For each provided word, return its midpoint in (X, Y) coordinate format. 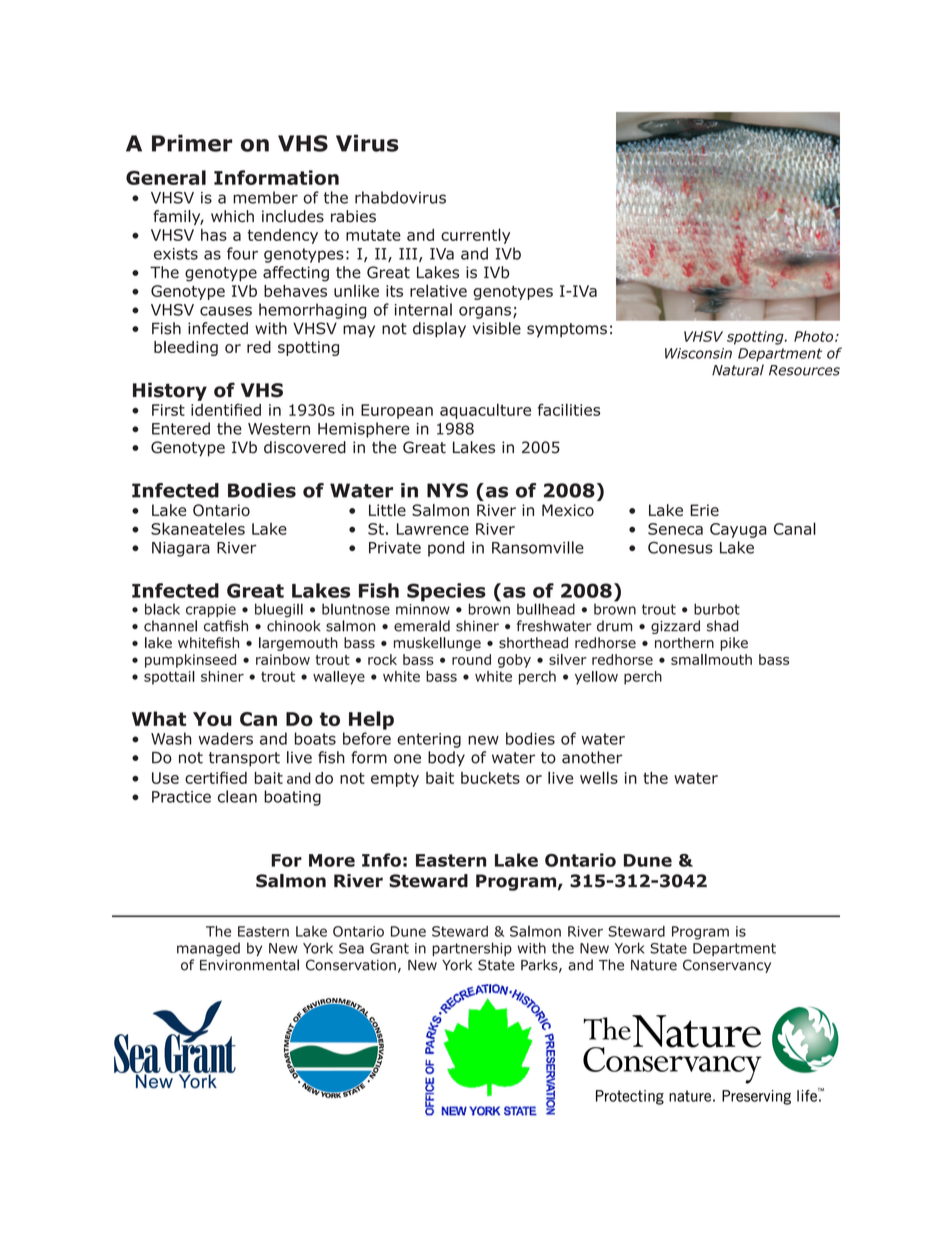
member (265, 197)
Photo (815, 336)
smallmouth (711, 659)
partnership (472, 949)
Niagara (181, 549)
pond (446, 549)
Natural (738, 370)
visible (497, 328)
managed (208, 949)
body (446, 759)
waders (226, 738)
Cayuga (738, 530)
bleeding (186, 348)
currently (475, 236)
